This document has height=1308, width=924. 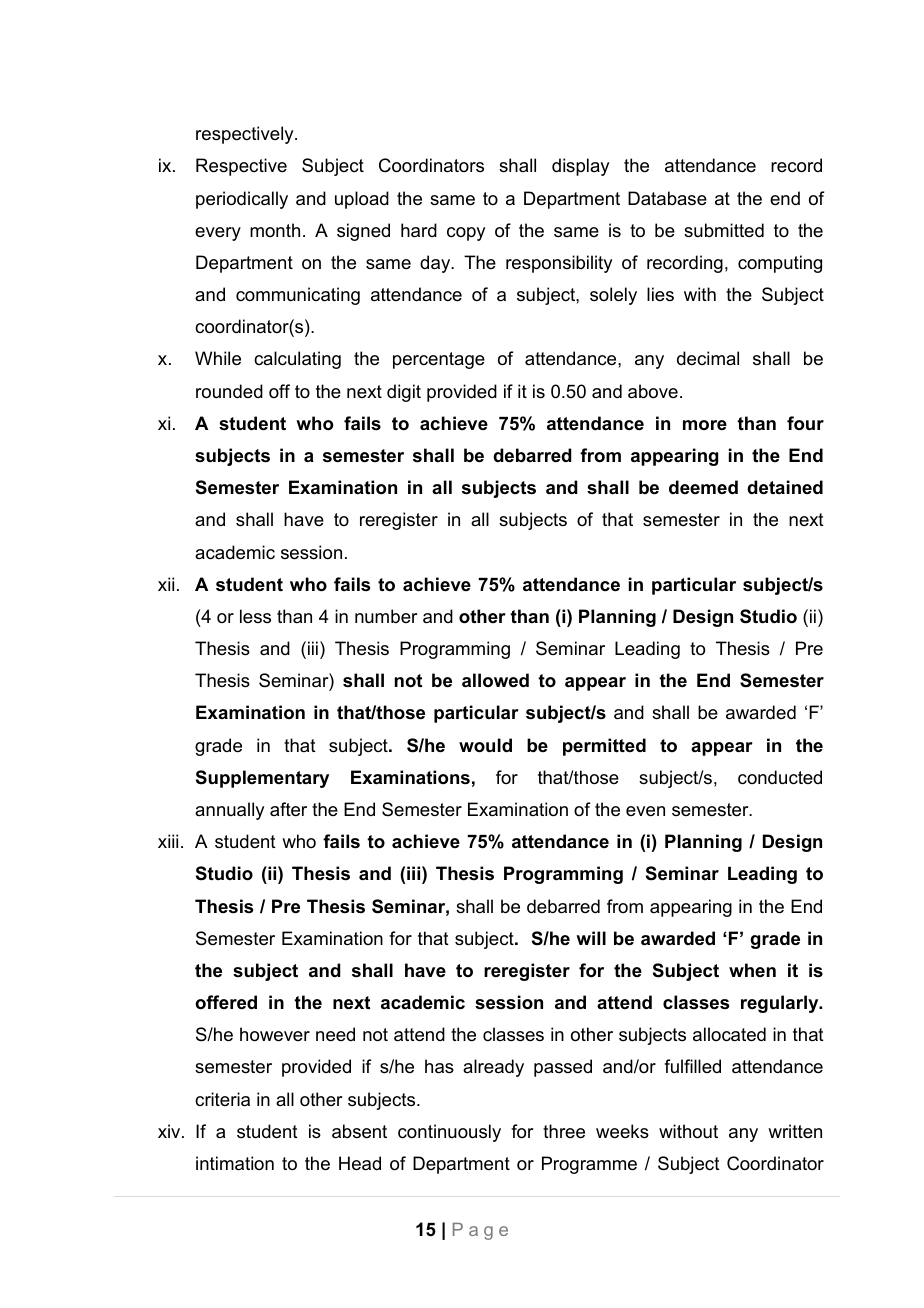 What do you see at coordinates (703, 487) in the document?
I see `deemed` at bounding box center [703, 487].
